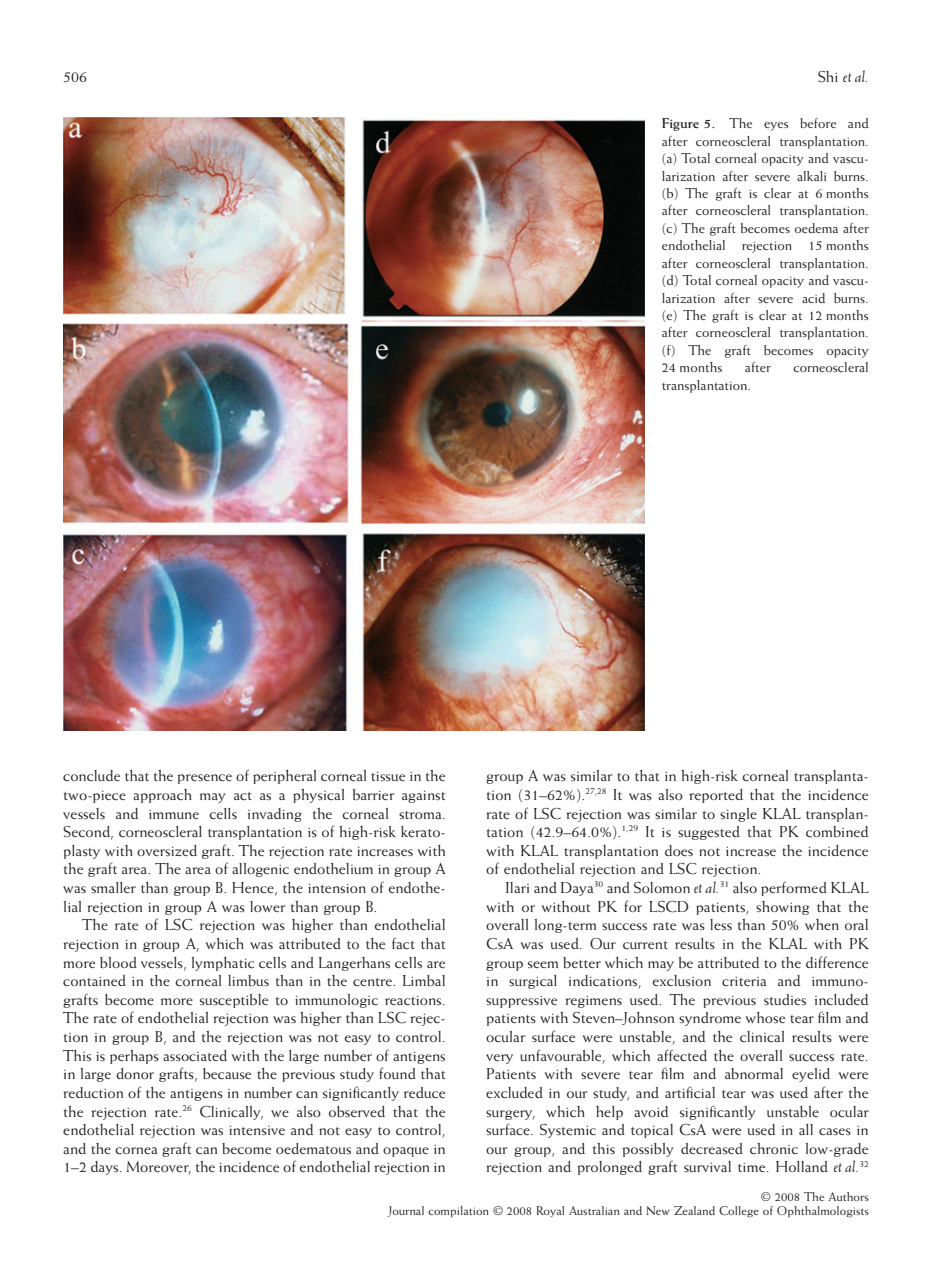 The width and height of the page is (945, 1288). I want to click on days, so click(106, 1168).
